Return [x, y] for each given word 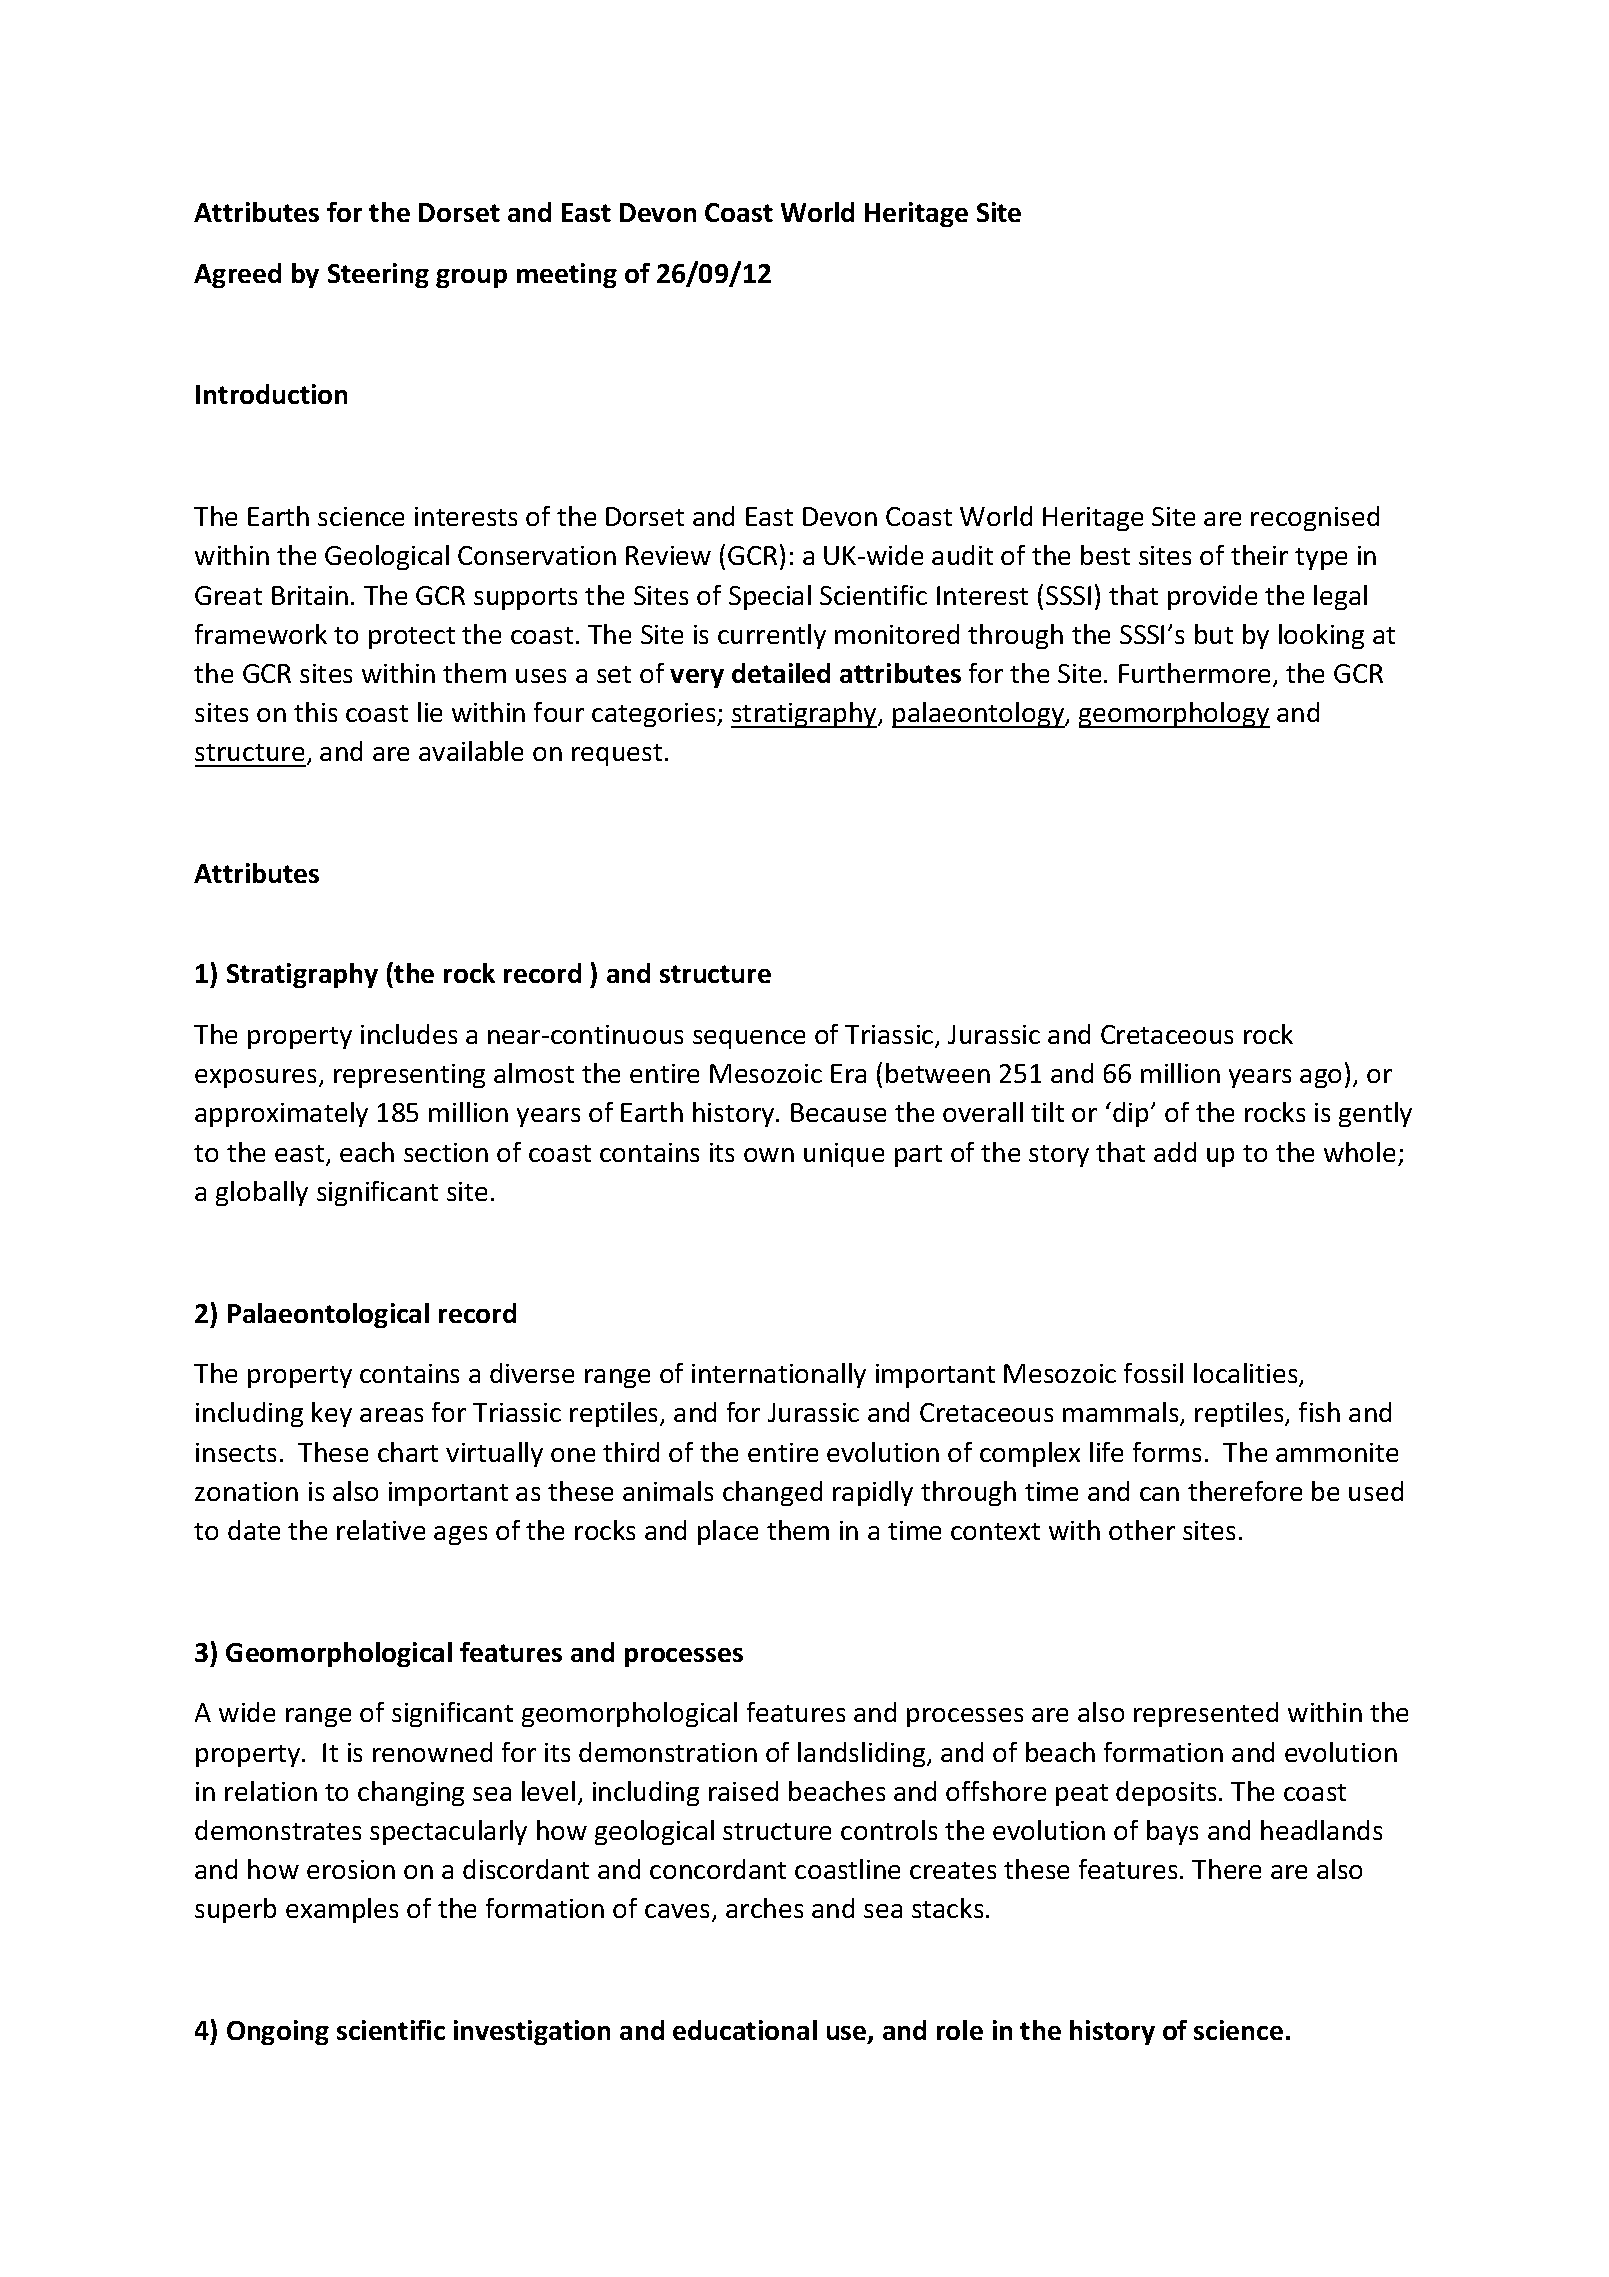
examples [342, 1910]
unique [844, 1155]
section [446, 1152]
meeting [567, 275]
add [1175, 1152]
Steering [378, 275]
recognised [1315, 518]
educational [745, 2030]
